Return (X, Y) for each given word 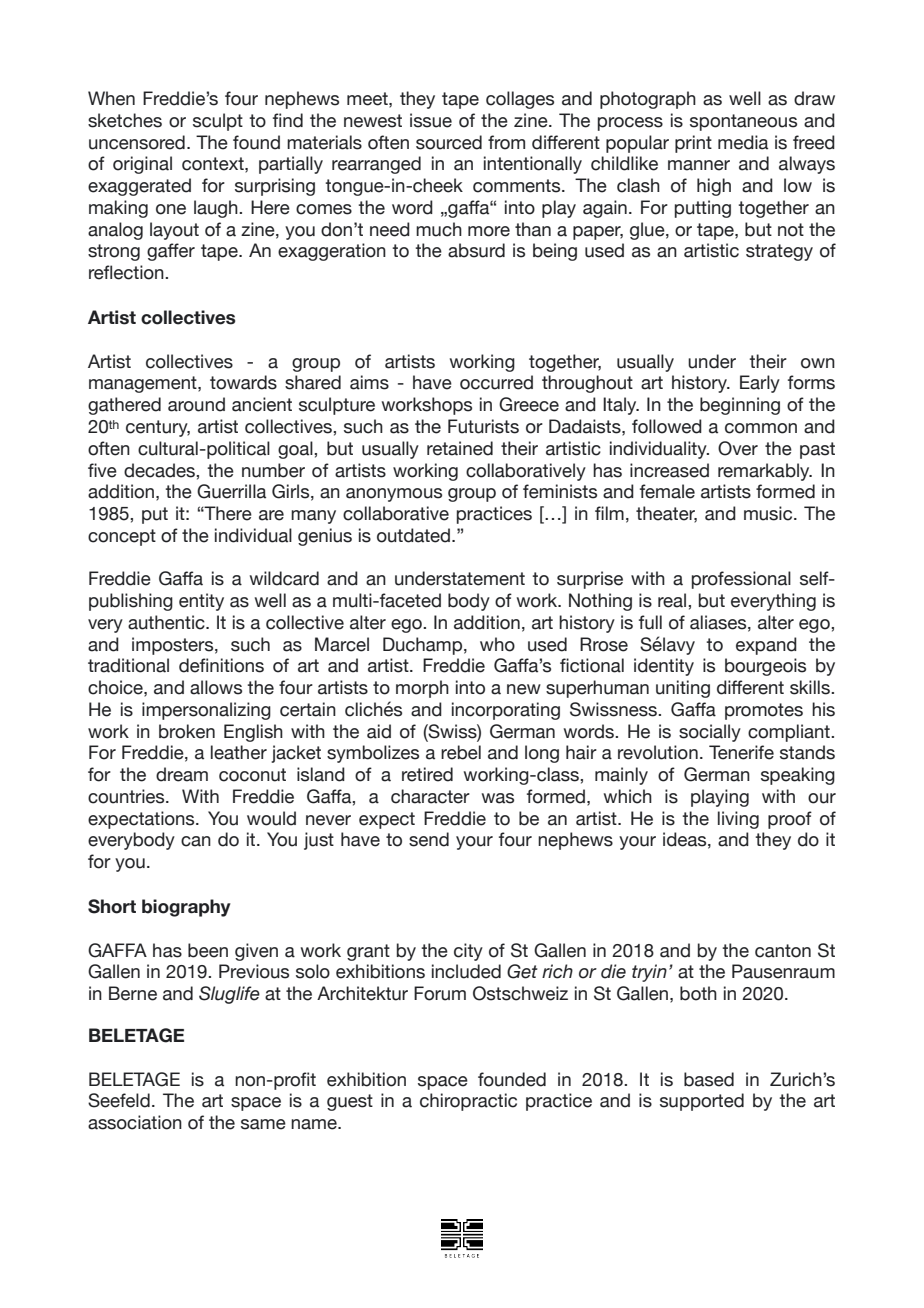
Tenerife (741, 752)
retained (460, 448)
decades (160, 470)
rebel (461, 752)
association (135, 1122)
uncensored (137, 142)
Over (738, 448)
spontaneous (743, 122)
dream (182, 774)
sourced (449, 142)
